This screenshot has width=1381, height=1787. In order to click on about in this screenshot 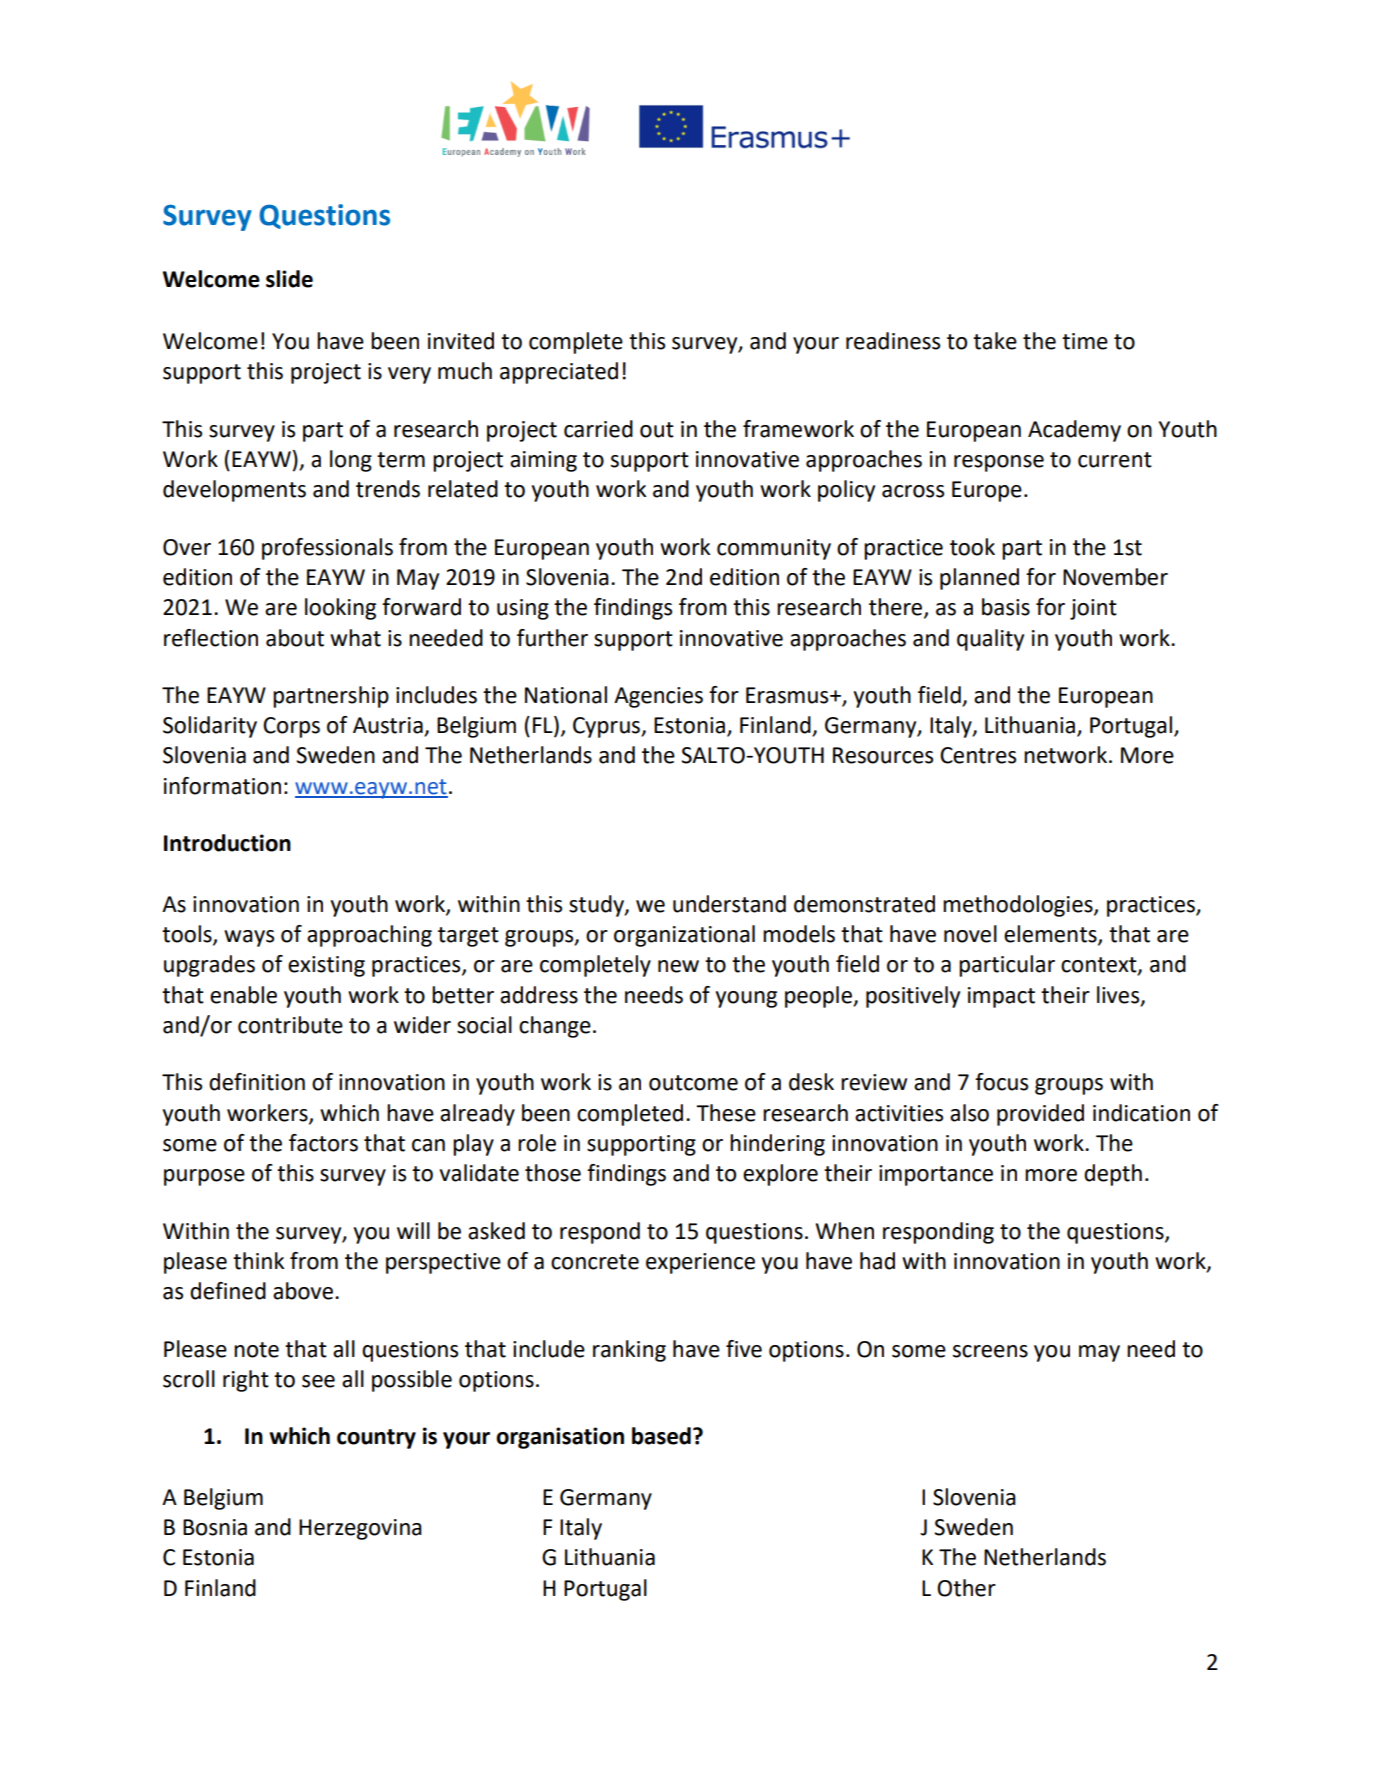, I will do `click(295, 638)`.
